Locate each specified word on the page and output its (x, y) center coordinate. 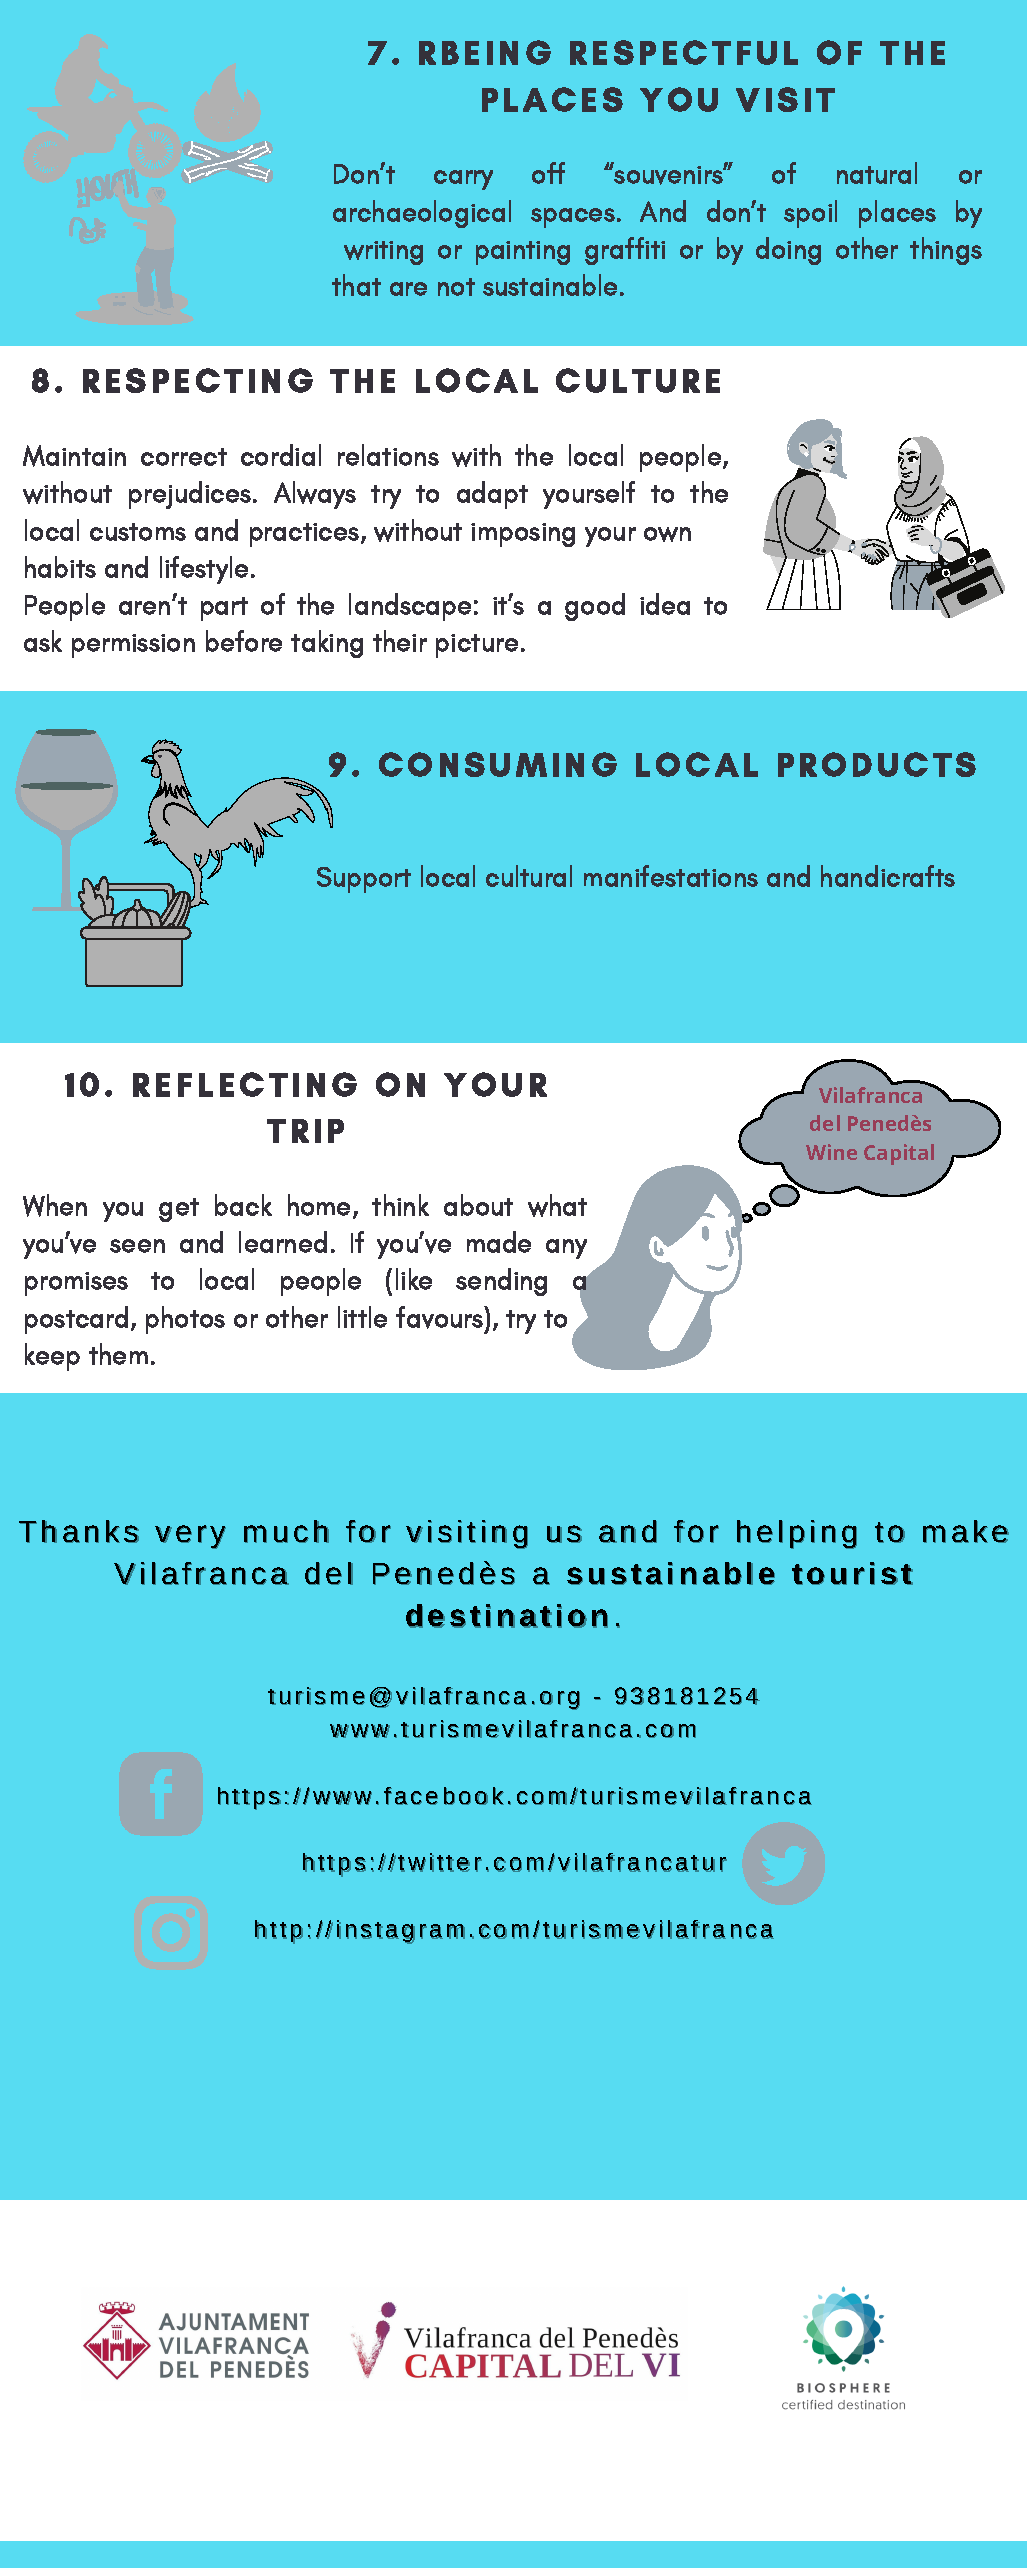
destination (507, 1616)
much (286, 1531)
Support (364, 880)
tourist (852, 1573)
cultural (529, 876)
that (356, 285)
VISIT (785, 99)
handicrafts (888, 876)
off (548, 173)
